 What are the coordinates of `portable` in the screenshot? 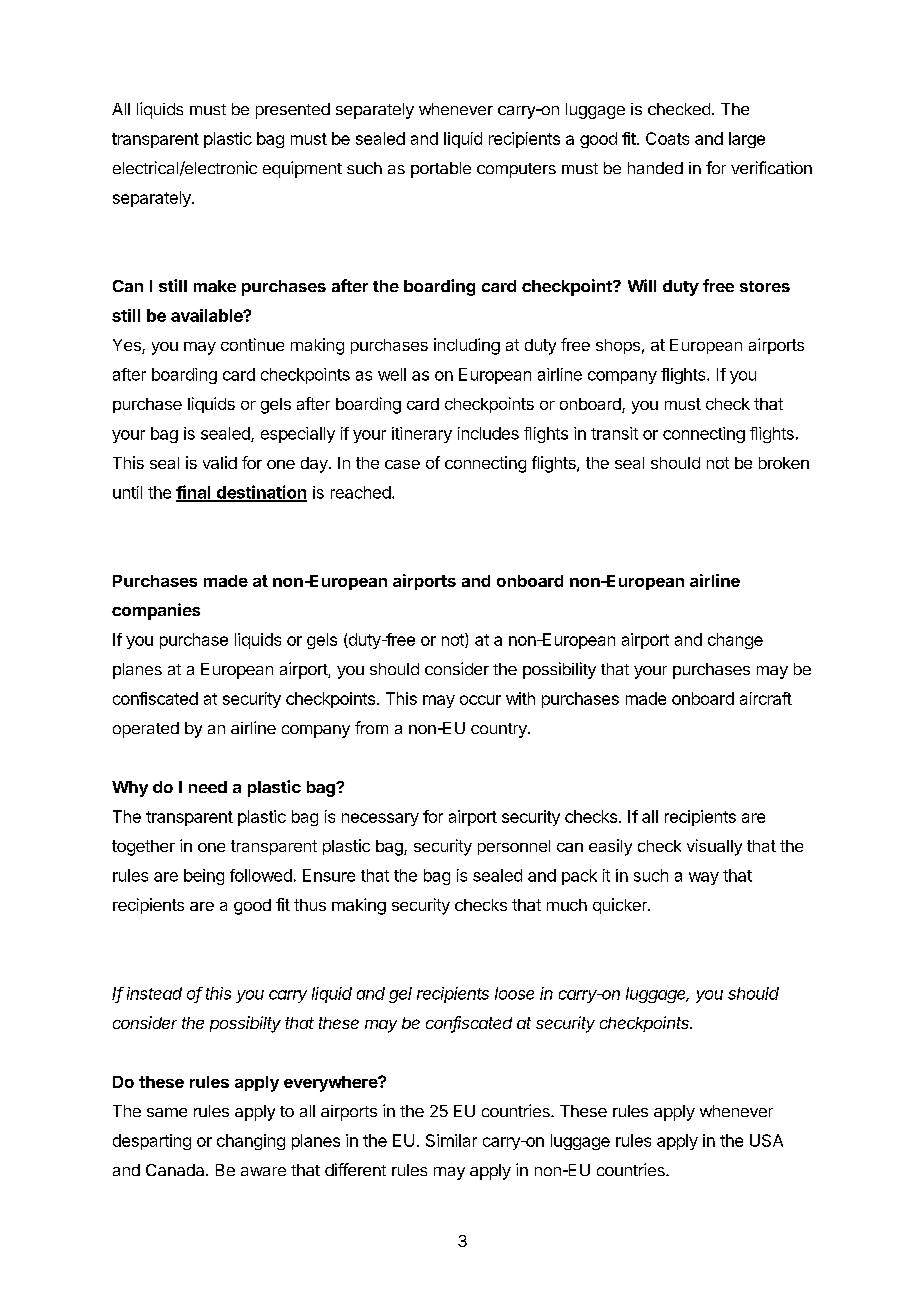 It's located at (441, 170).
